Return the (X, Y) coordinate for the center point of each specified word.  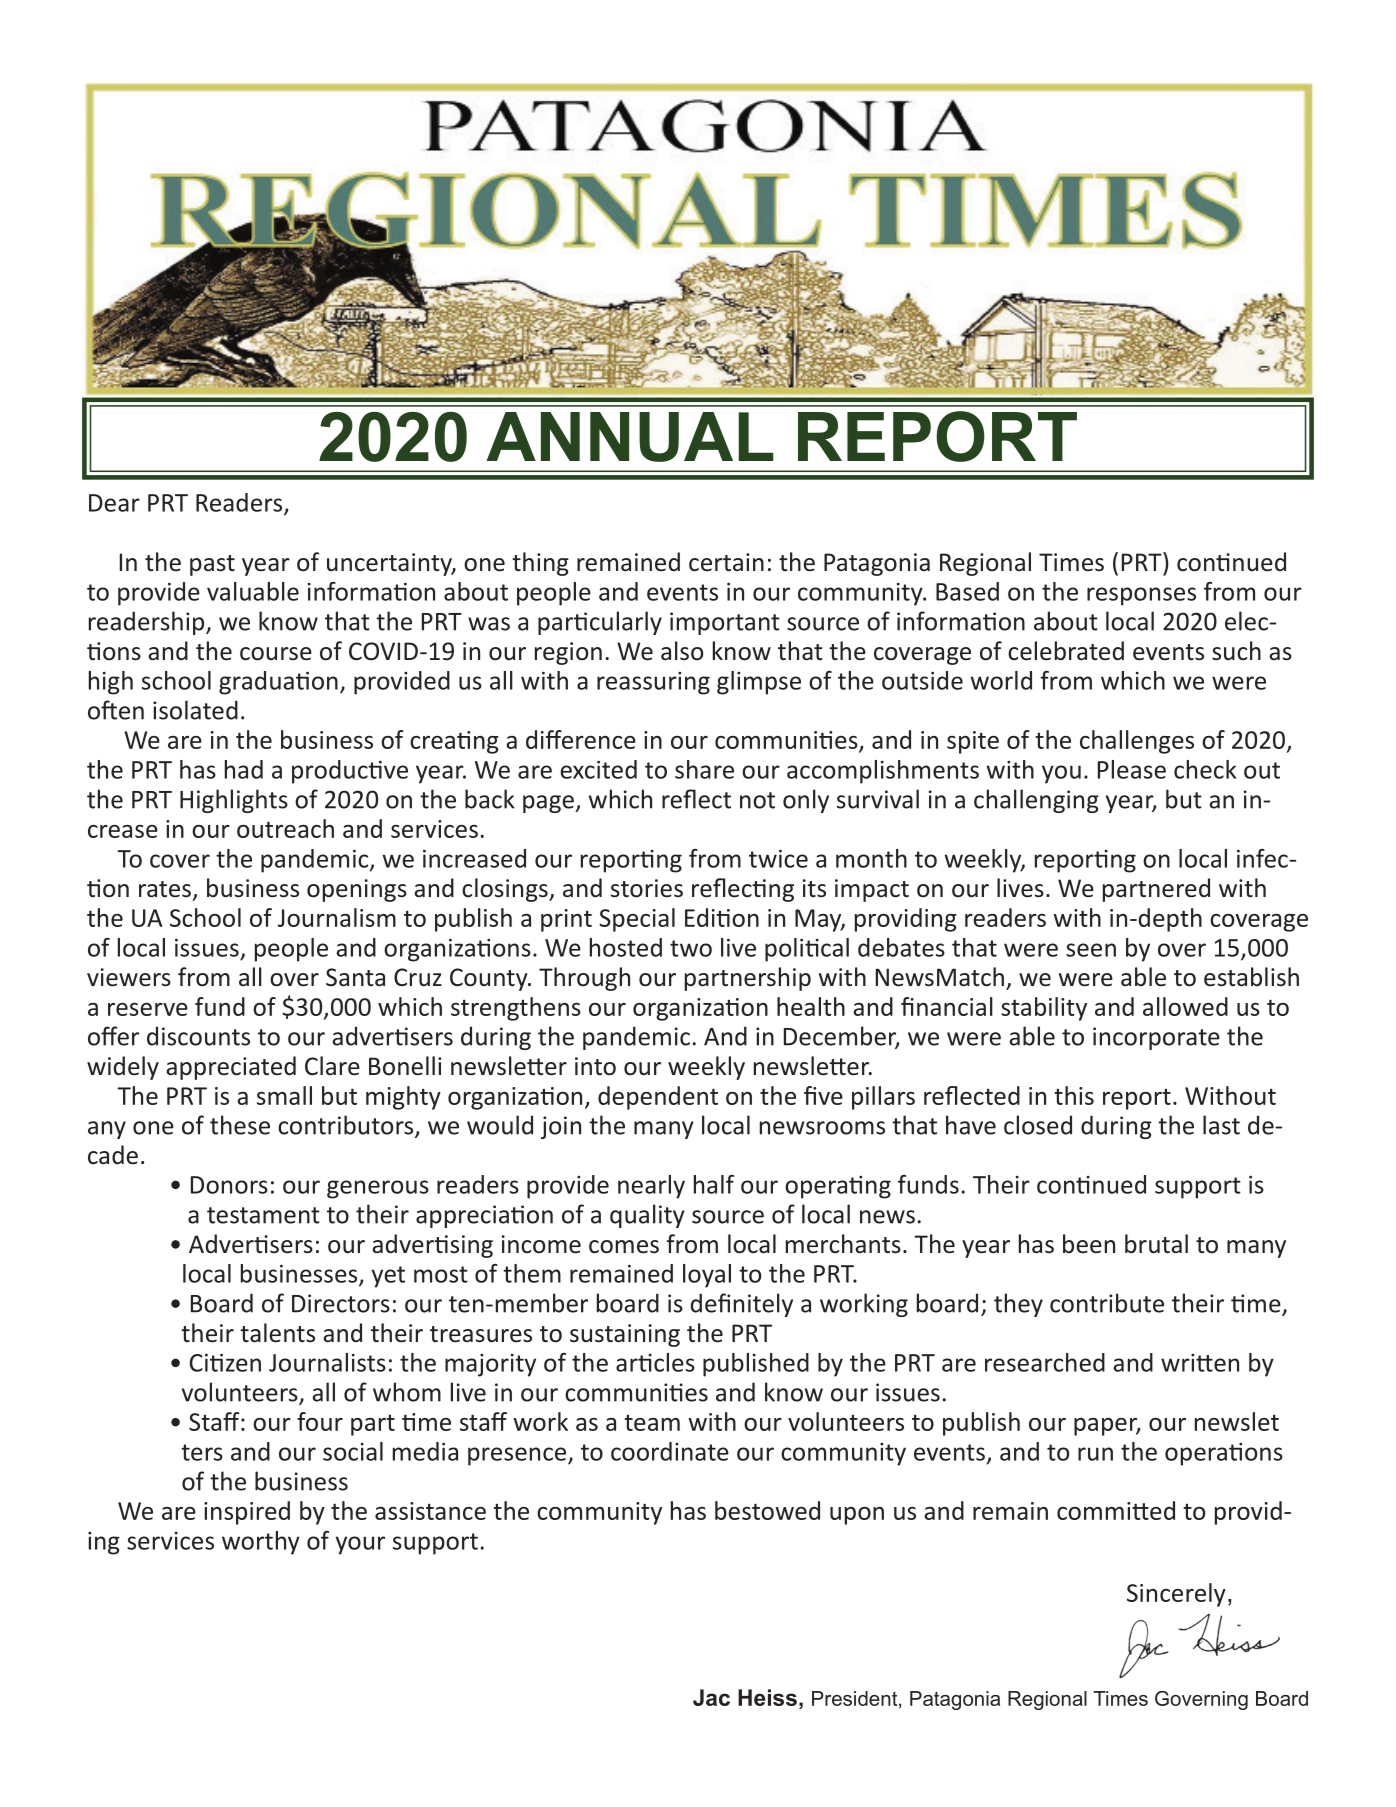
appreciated (231, 1068)
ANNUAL (630, 437)
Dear (114, 503)
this (1074, 1095)
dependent (658, 1098)
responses (1141, 596)
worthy (261, 1543)
